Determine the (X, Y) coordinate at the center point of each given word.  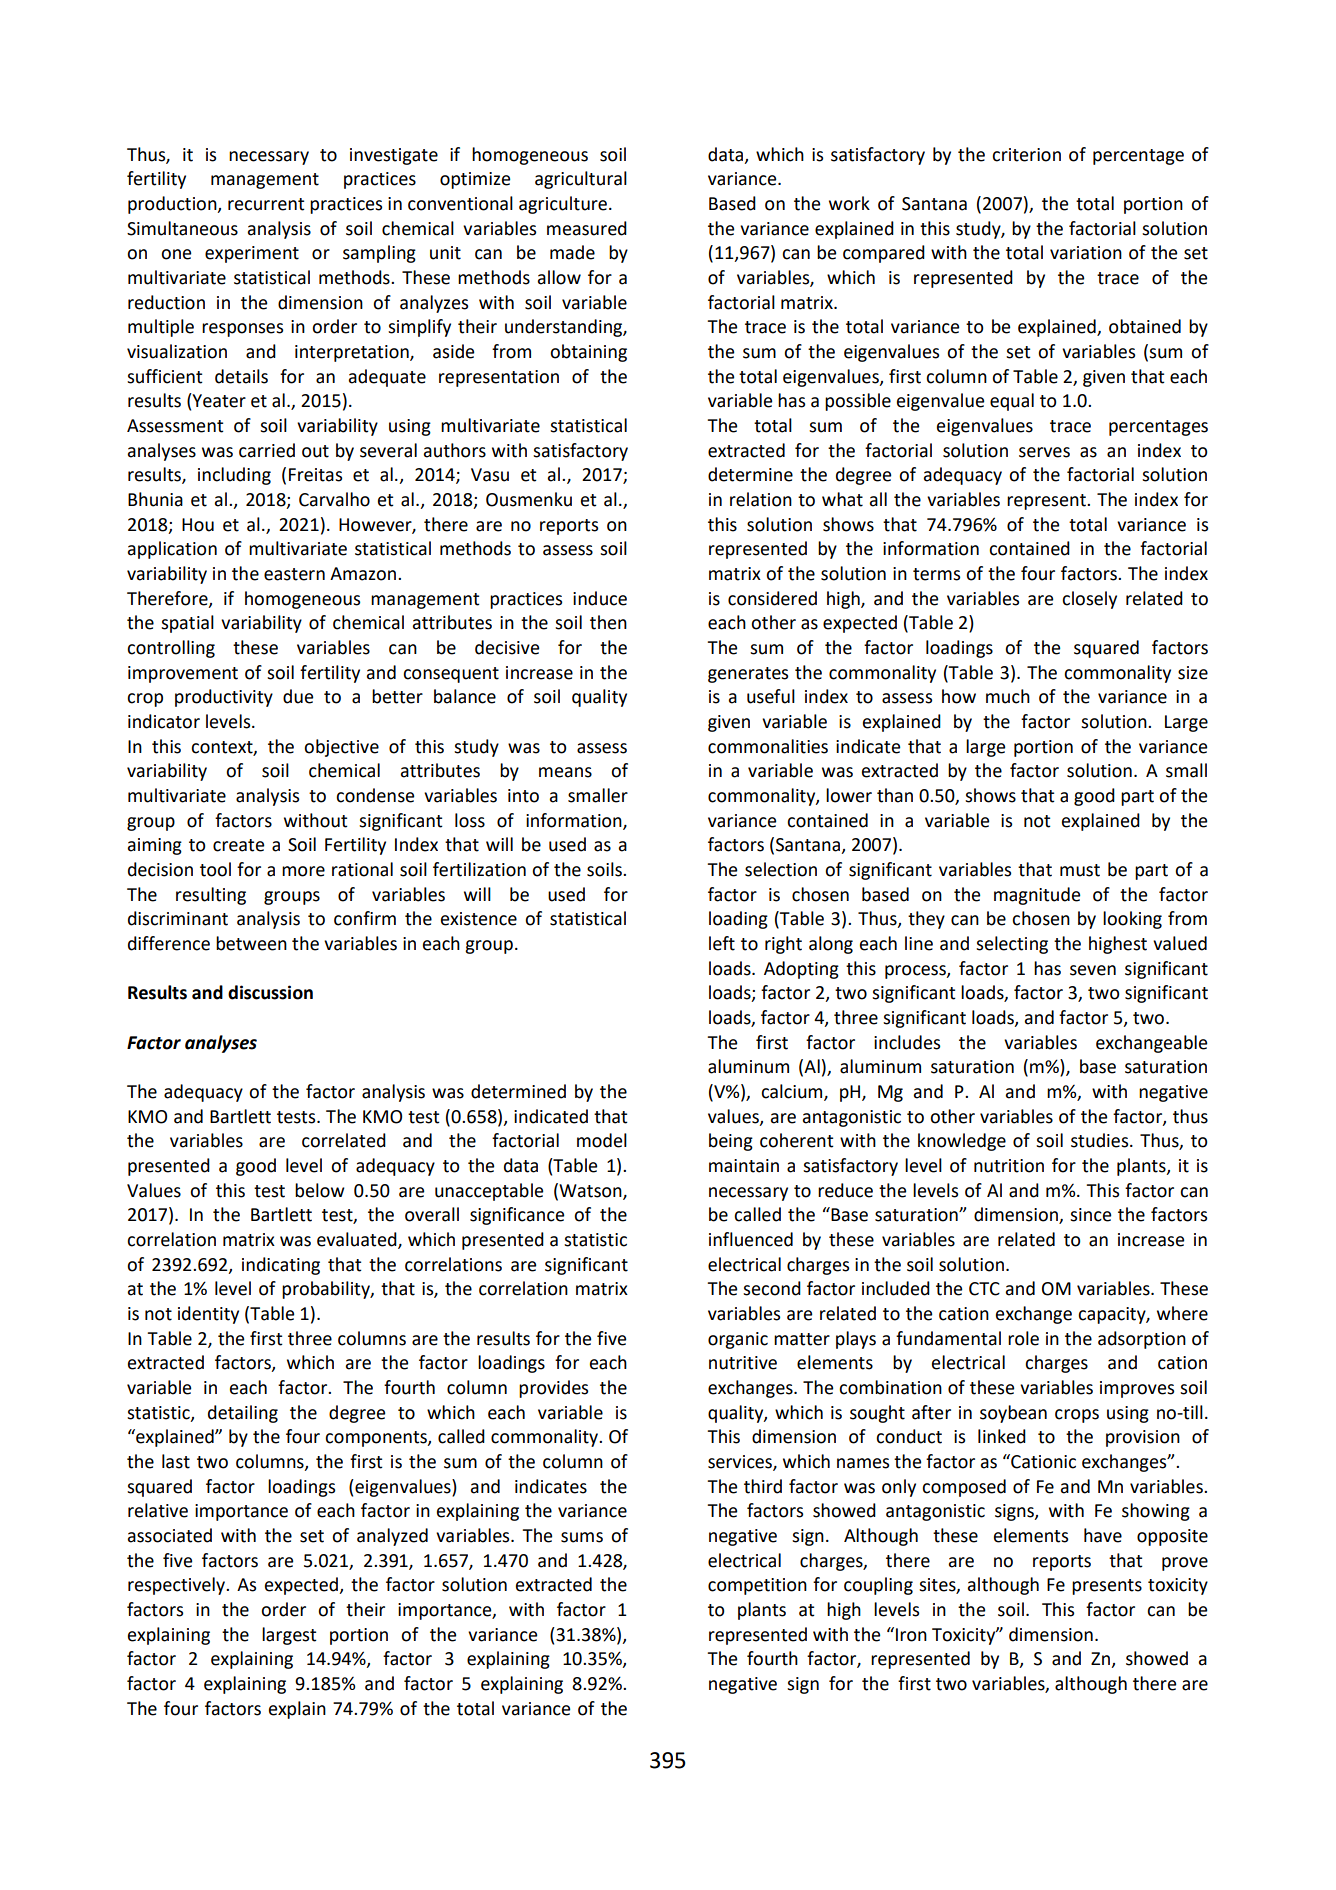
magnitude (1037, 896)
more (303, 871)
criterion (1026, 155)
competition (757, 1586)
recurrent (266, 204)
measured (587, 228)
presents (1107, 1587)
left (722, 943)
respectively (177, 1586)
